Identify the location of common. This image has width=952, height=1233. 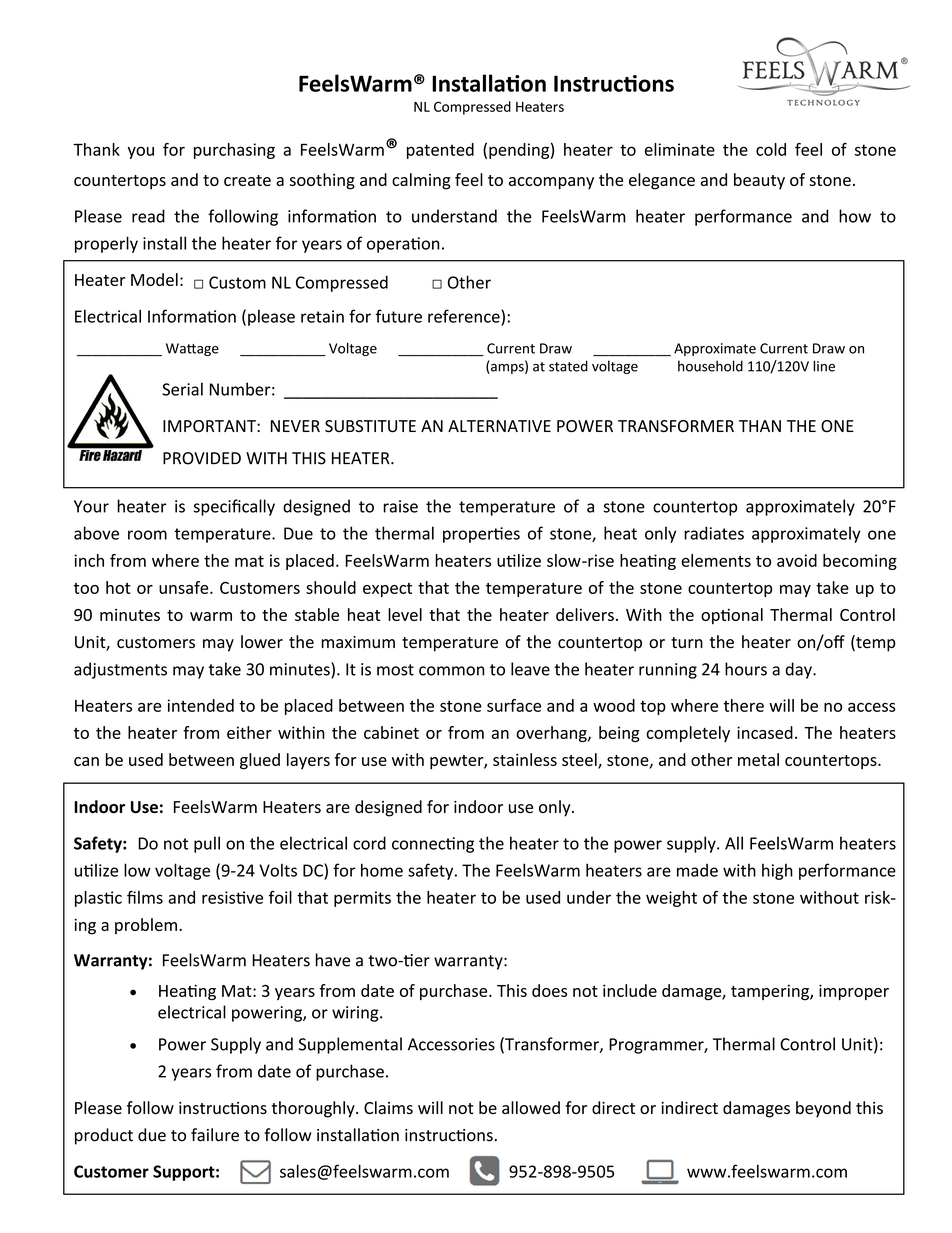
(452, 671).
